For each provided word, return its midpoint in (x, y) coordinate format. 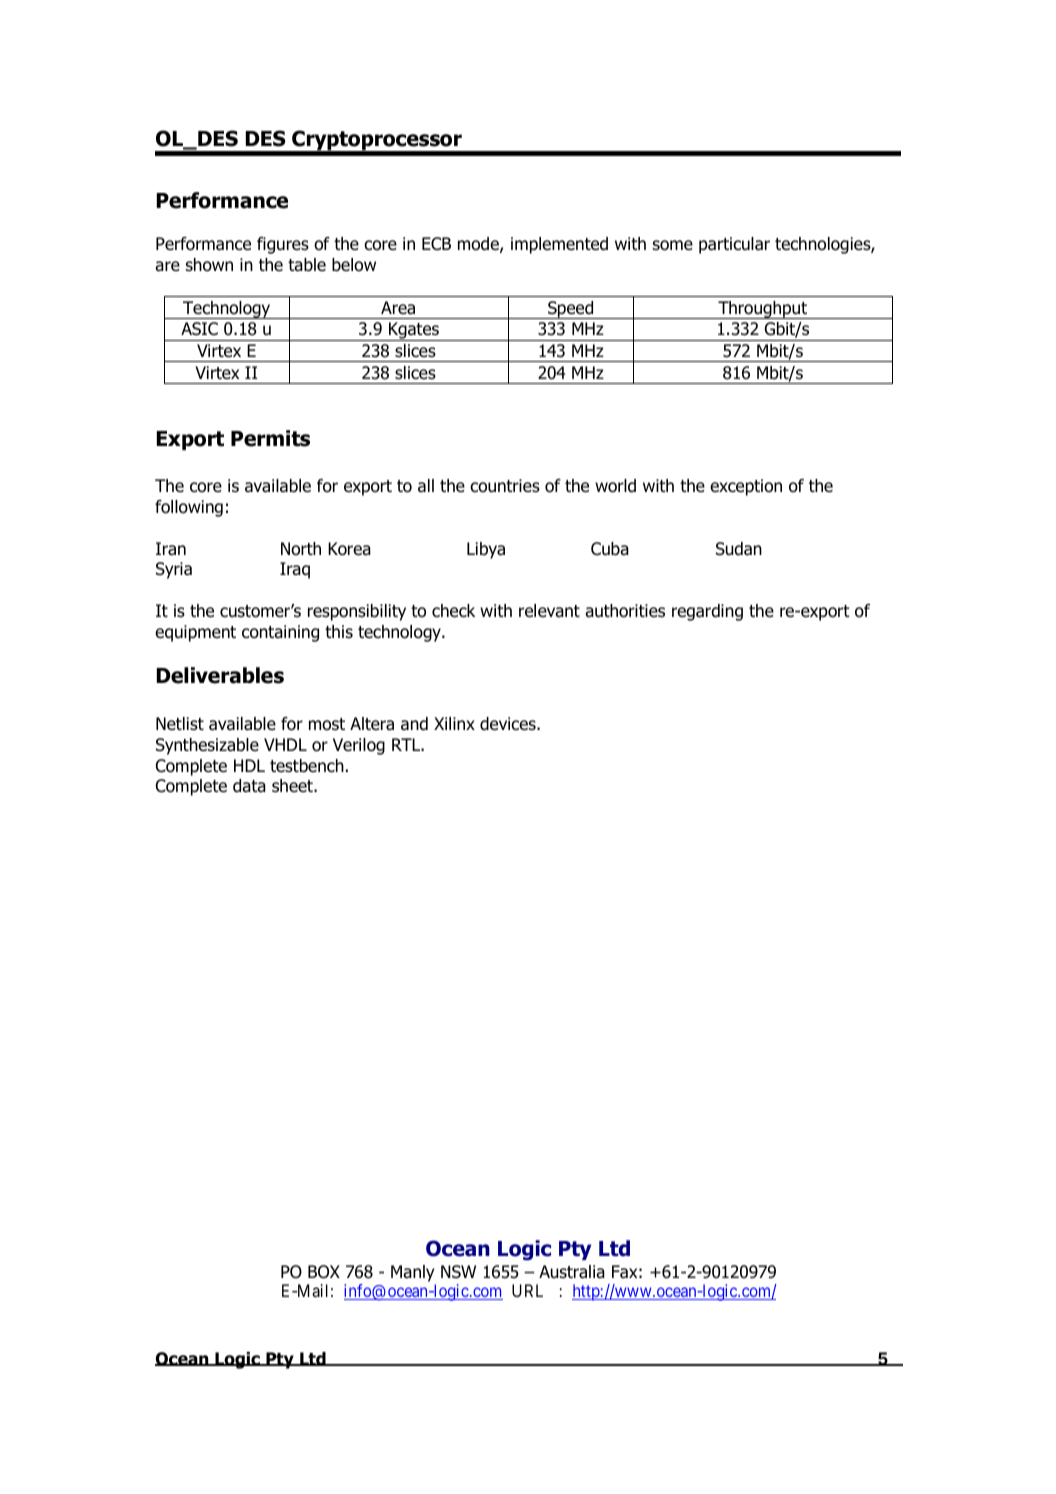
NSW (458, 1272)
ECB (436, 244)
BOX (324, 1272)
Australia (572, 1272)
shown (209, 265)
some (673, 245)
